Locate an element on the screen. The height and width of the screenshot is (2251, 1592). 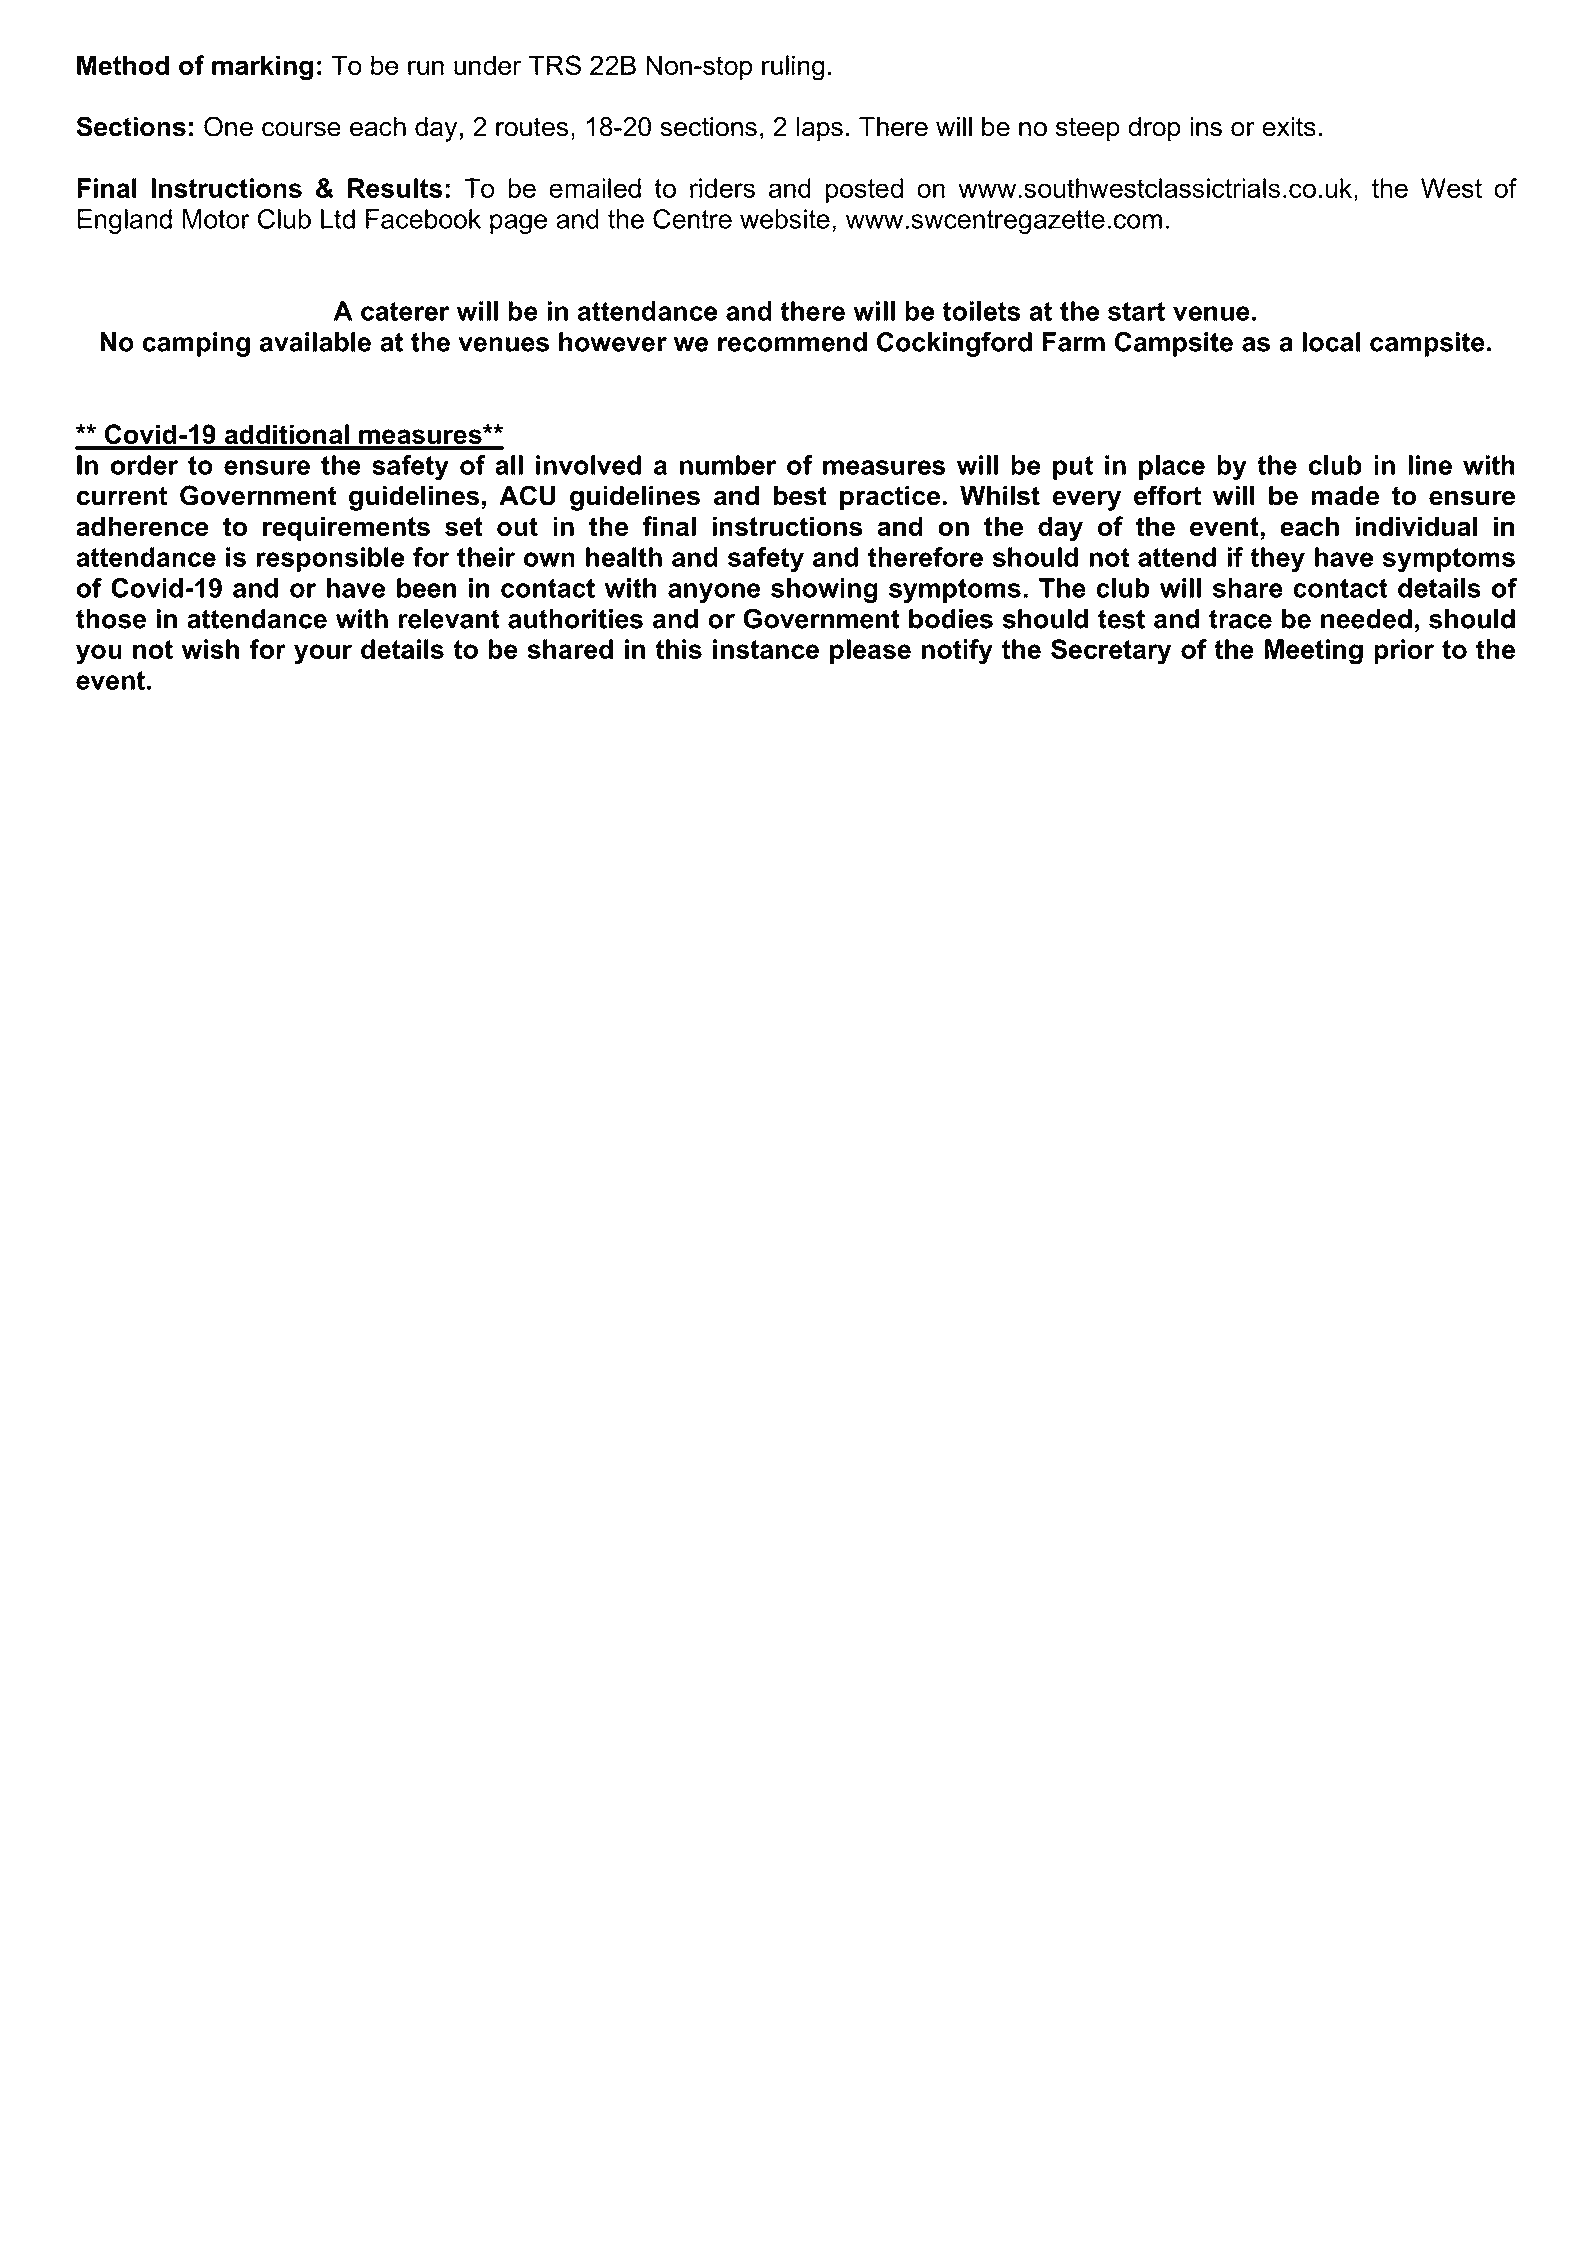
exits is located at coordinates (1289, 127).
